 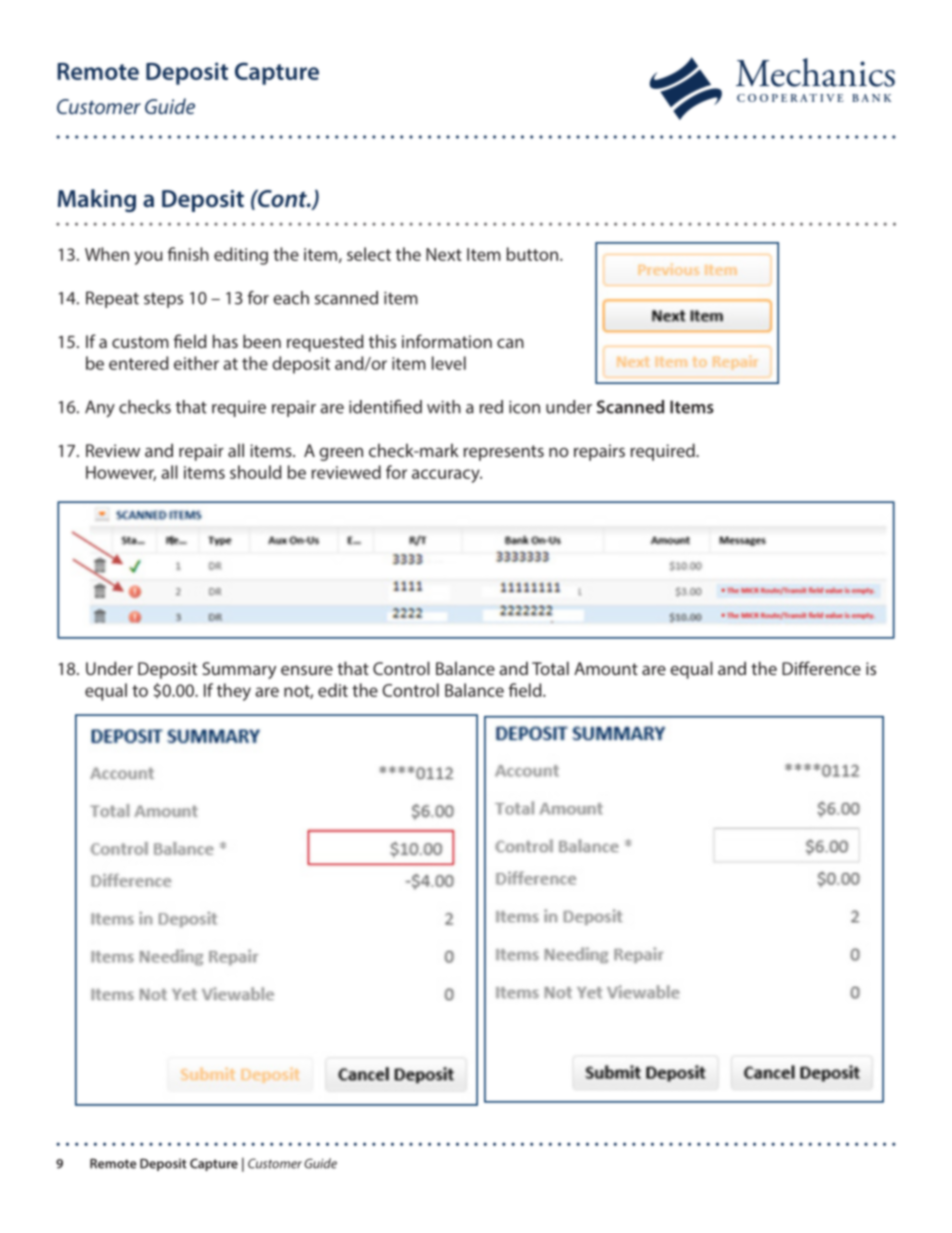 I want to click on information, so click(x=447, y=341).
